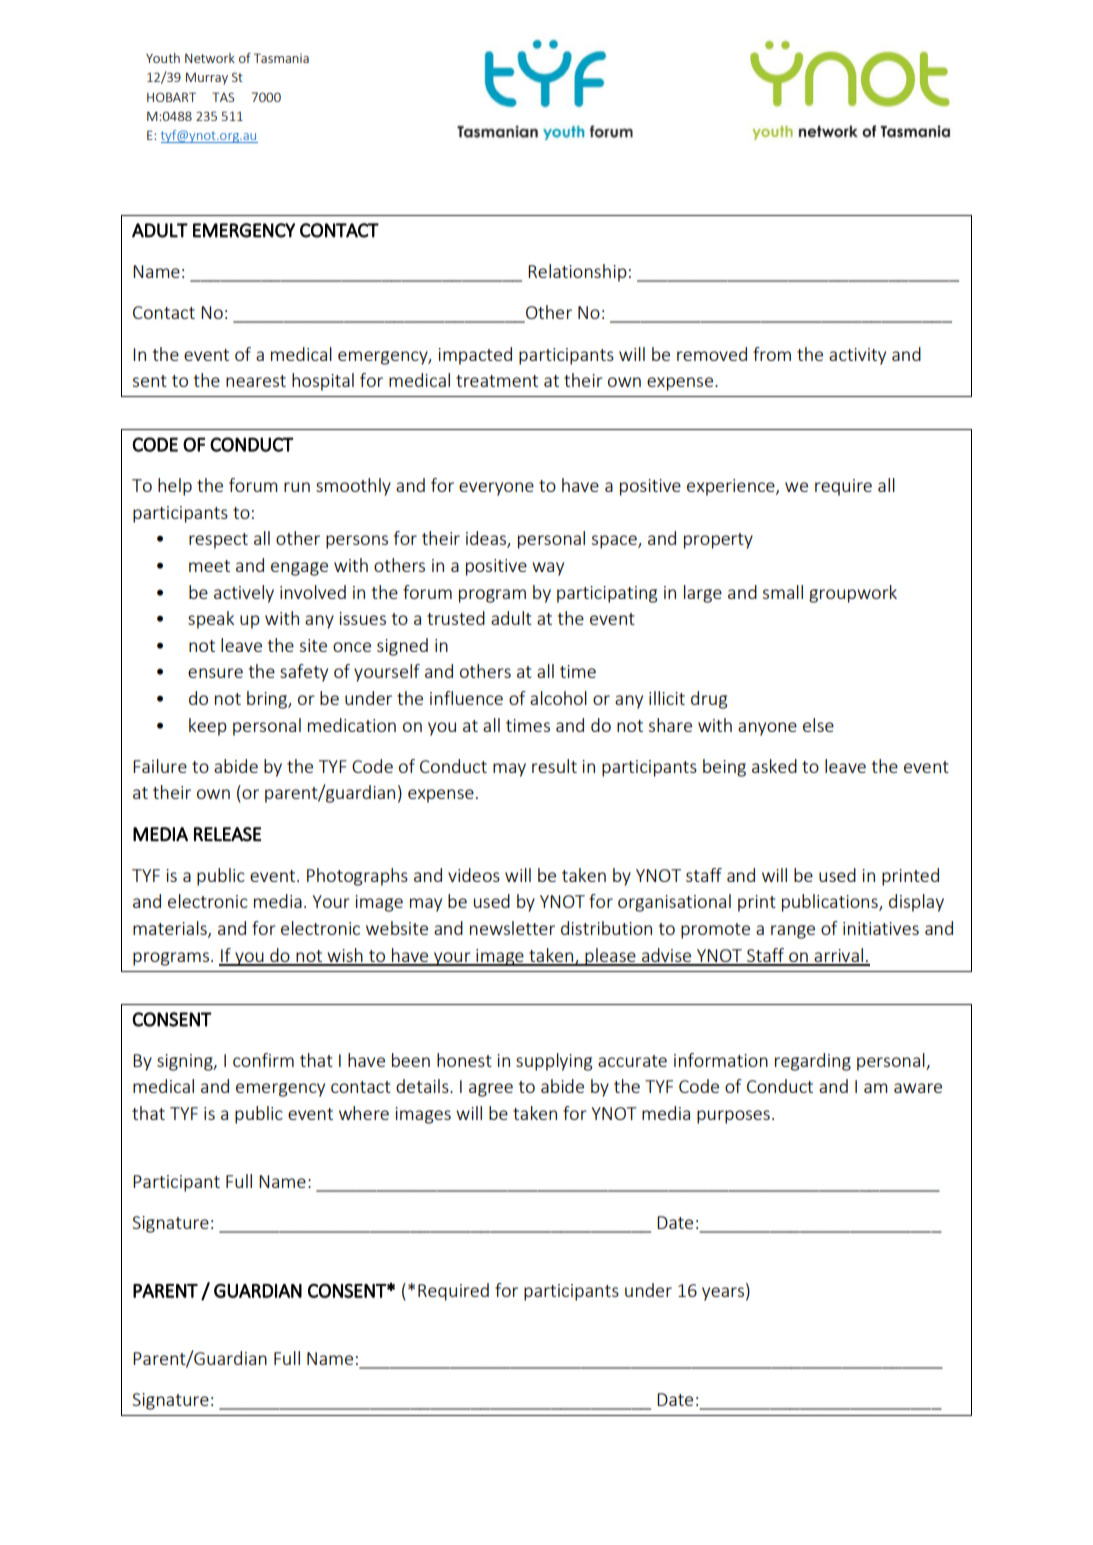 This document has width=1093, height=1545. What do you see at coordinates (207, 79) in the document?
I see `Murray` at bounding box center [207, 79].
